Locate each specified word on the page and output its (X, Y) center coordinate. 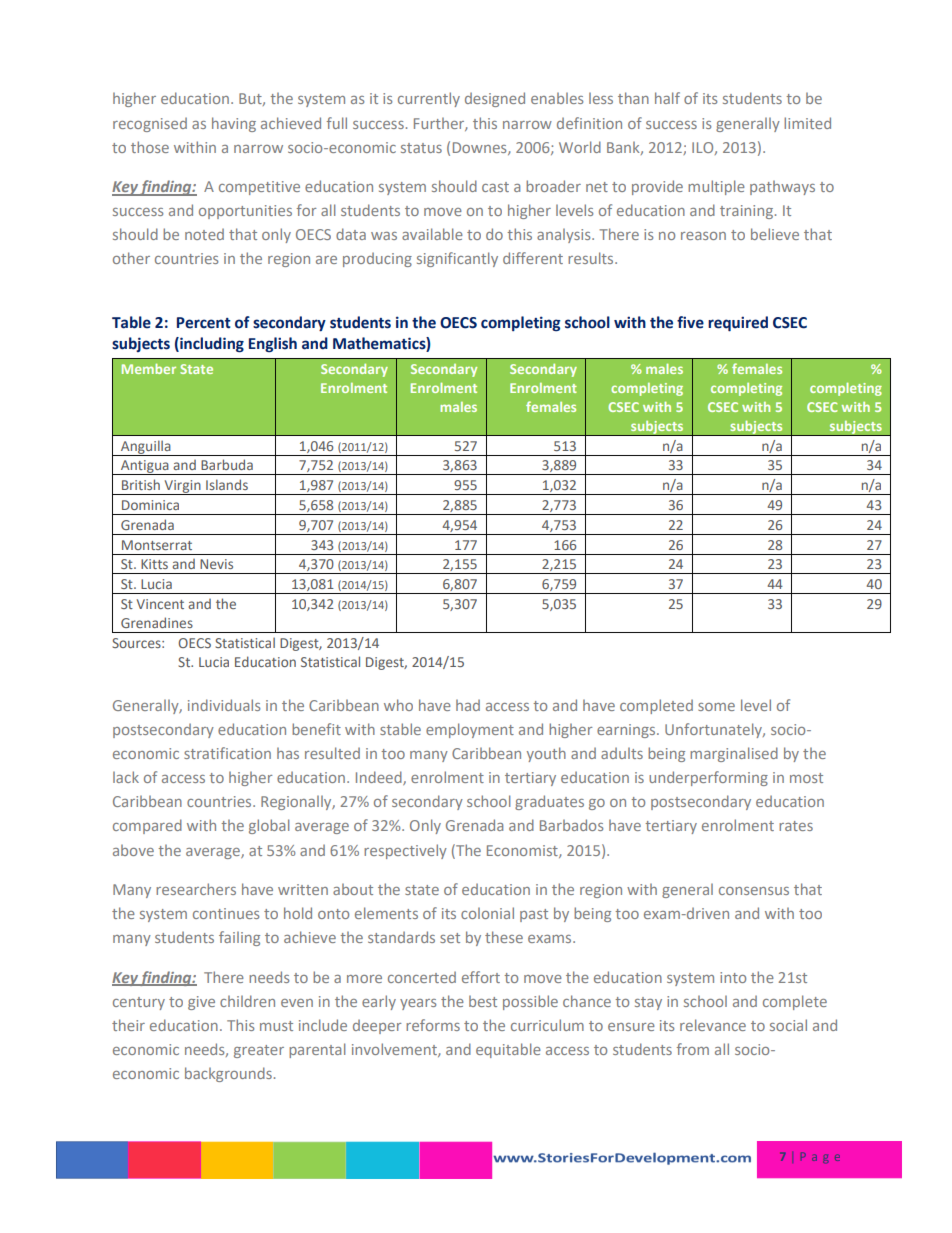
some (716, 707)
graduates (549, 802)
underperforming (708, 778)
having (234, 124)
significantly (457, 259)
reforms (433, 1025)
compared (147, 826)
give (201, 1003)
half (667, 98)
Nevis (216, 564)
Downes (481, 148)
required (738, 324)
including (211, 345)
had (468, 705)
